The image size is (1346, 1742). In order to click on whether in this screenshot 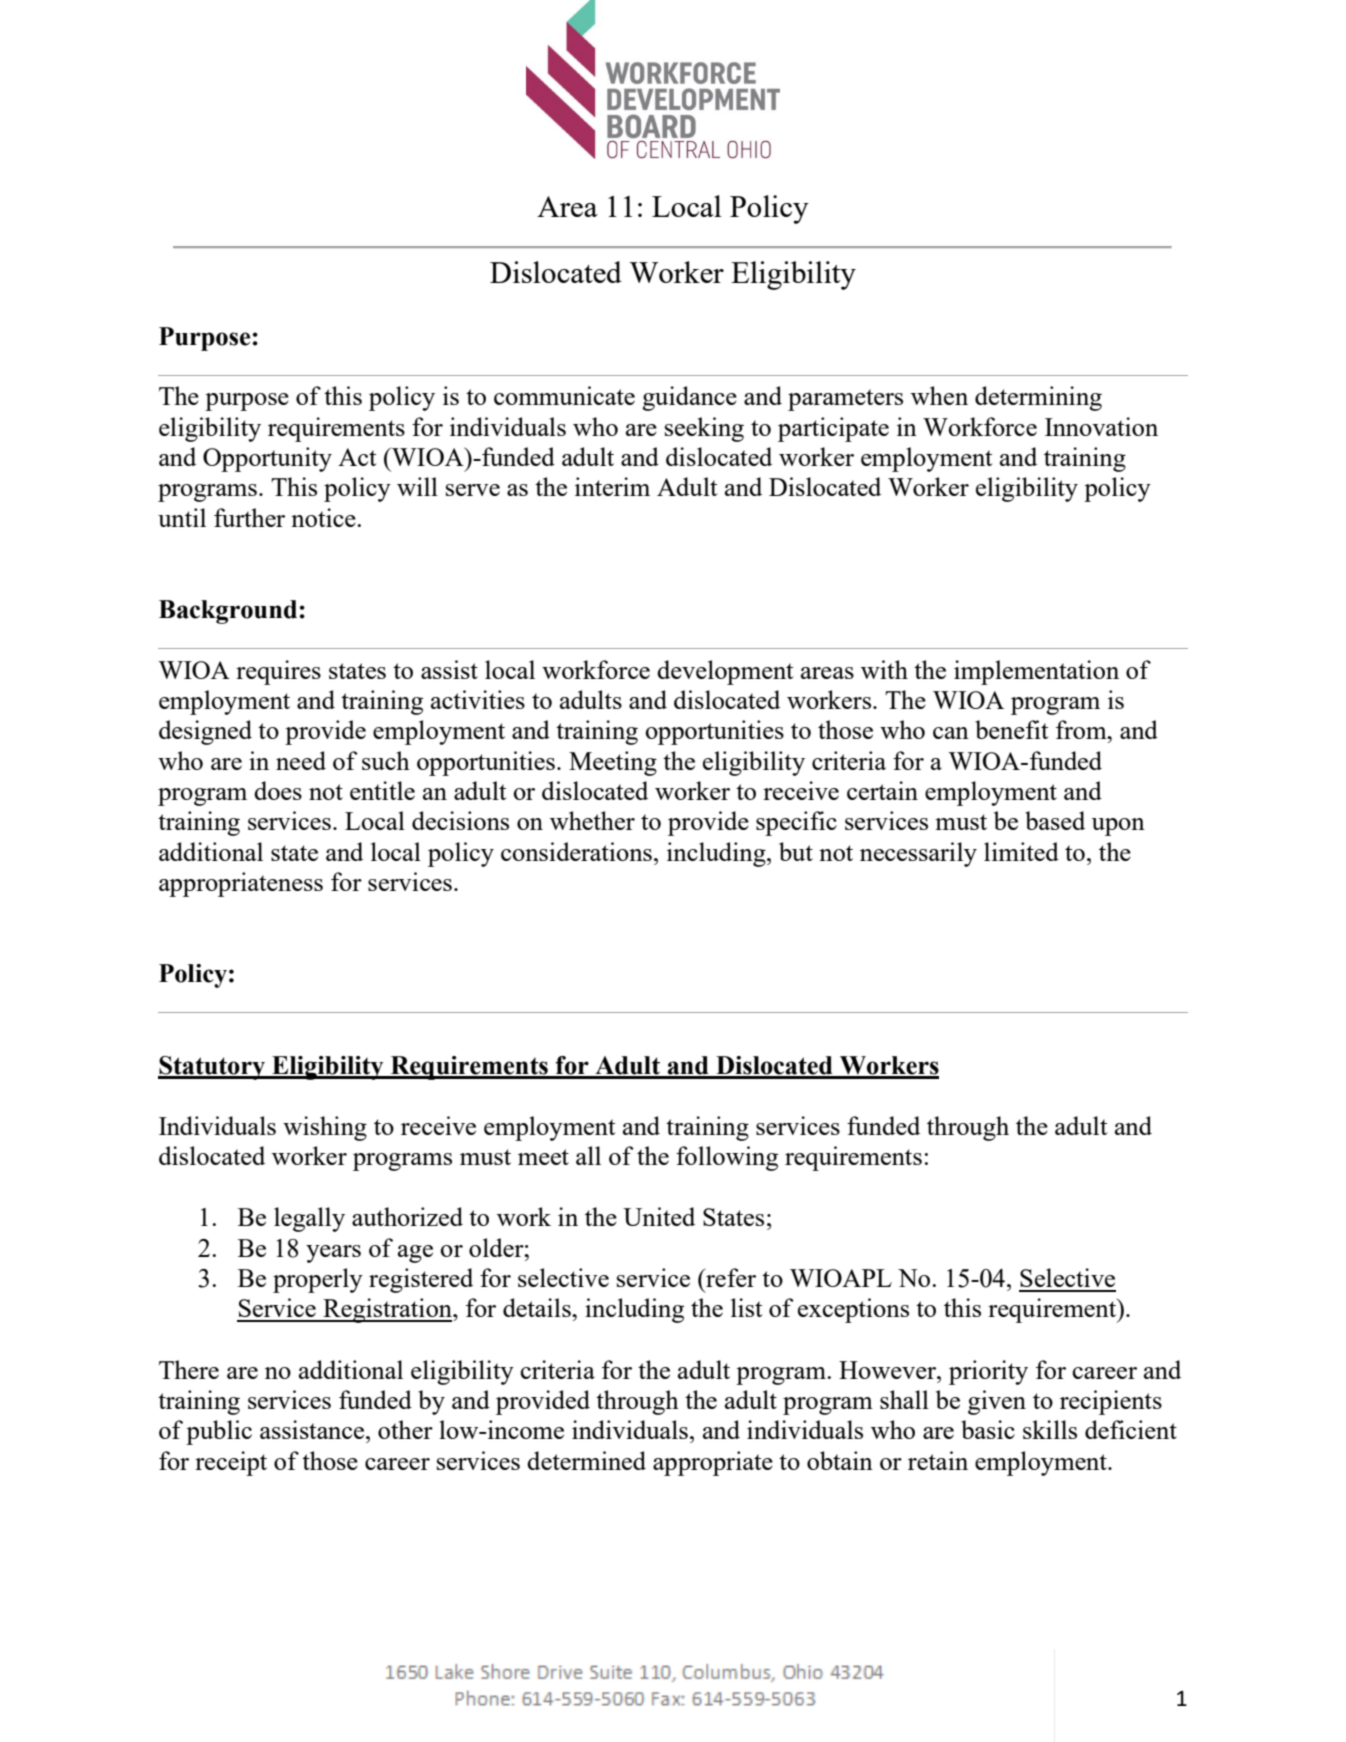, I will do `click(592, 820)`.
